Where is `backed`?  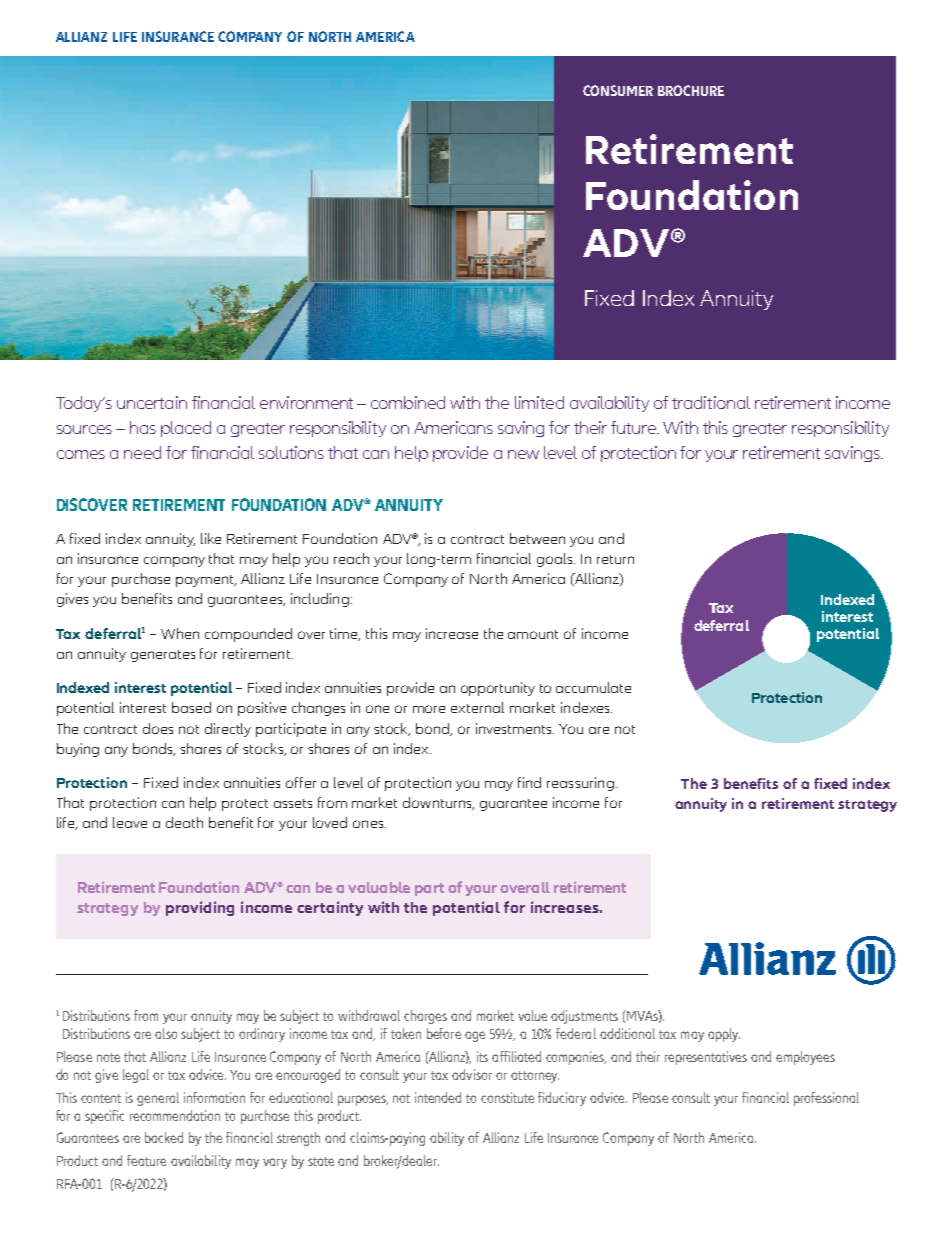 backed is located at coordinates (164, 1137).
